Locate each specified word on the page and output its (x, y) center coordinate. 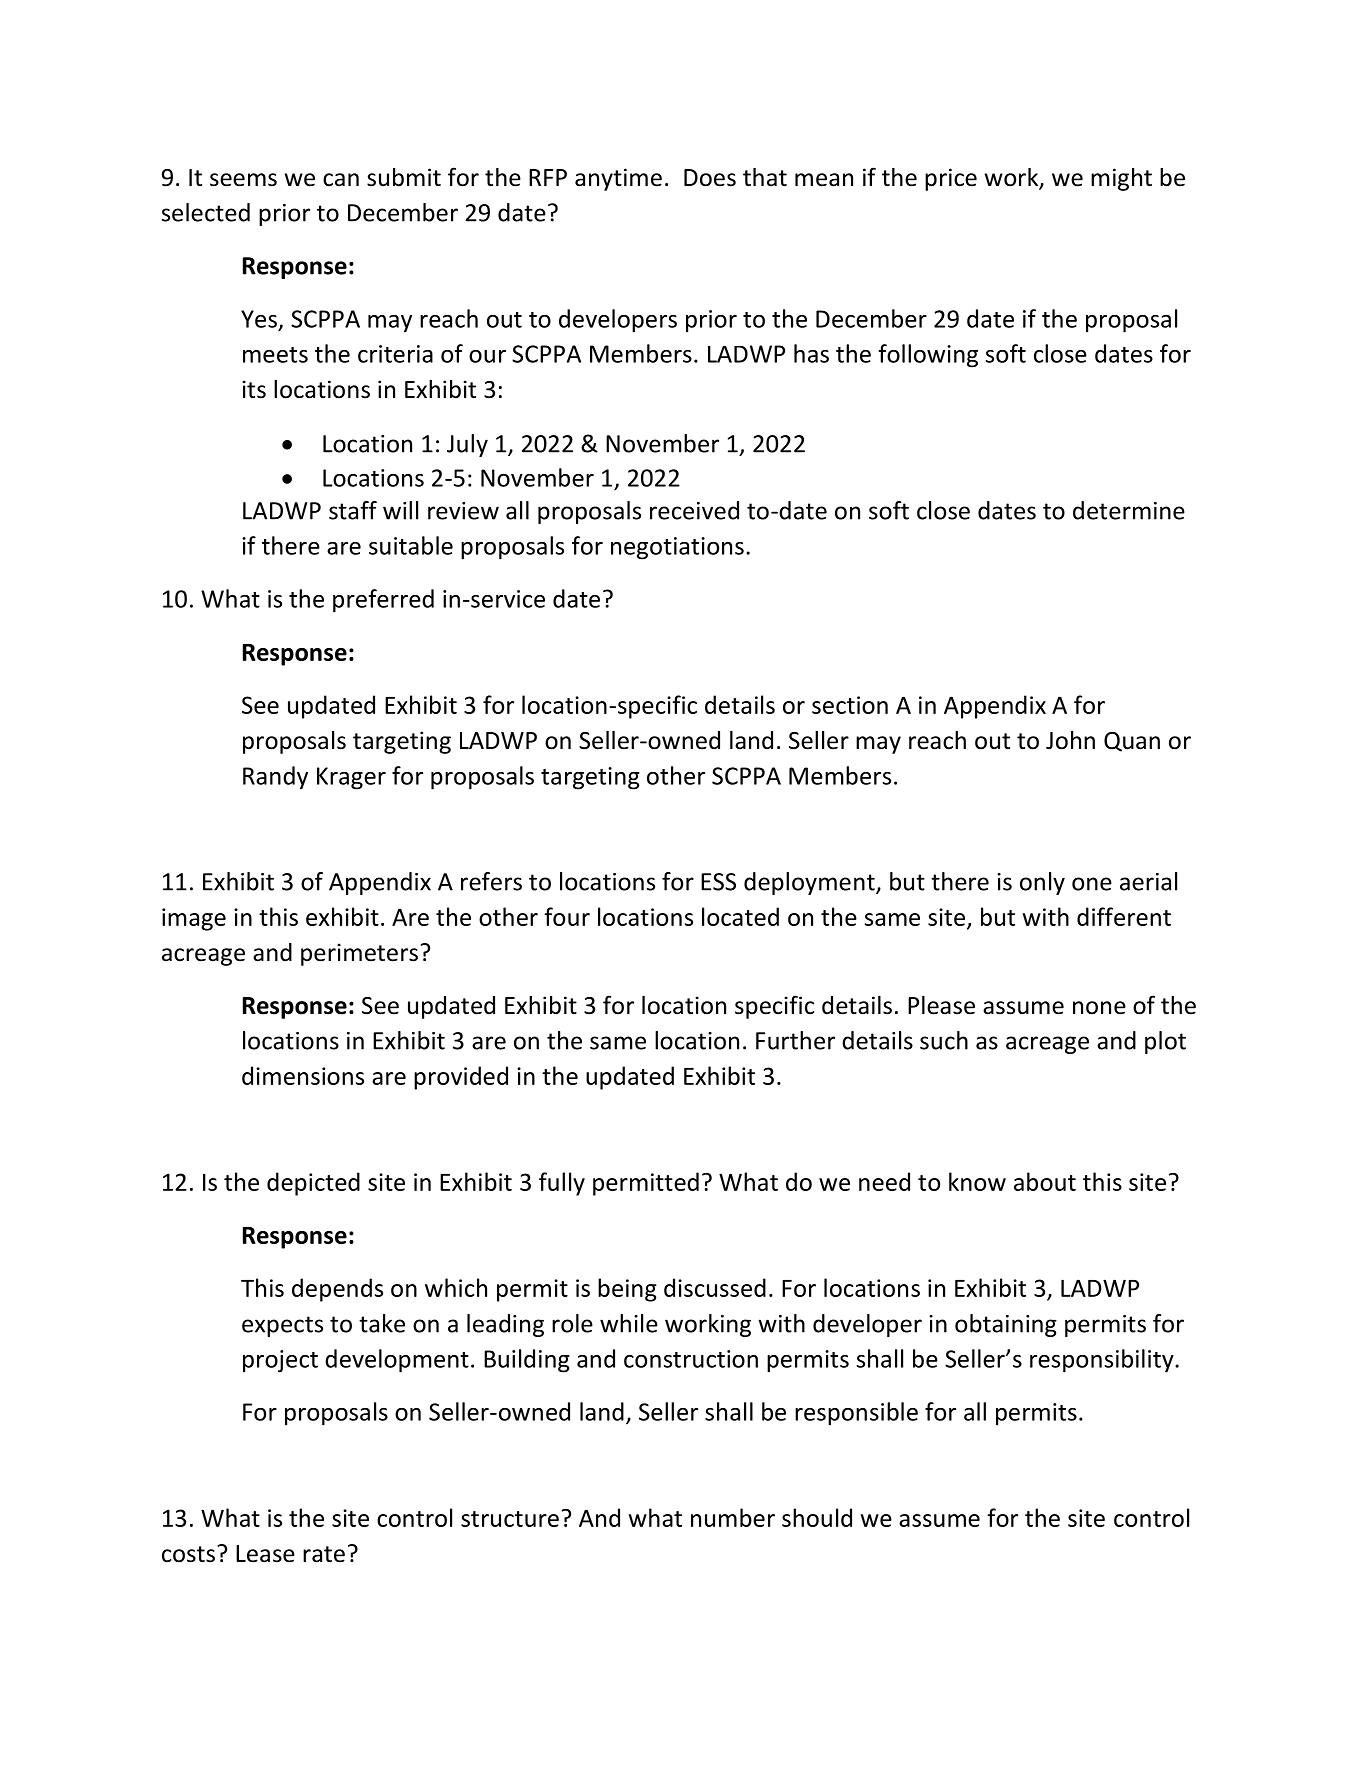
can (341, 180)
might (1121, 179)
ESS (718, 882)
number (733, 1517)
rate (324, 1554)
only (1042, 883)
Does (710, 178)
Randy (275, 778)
